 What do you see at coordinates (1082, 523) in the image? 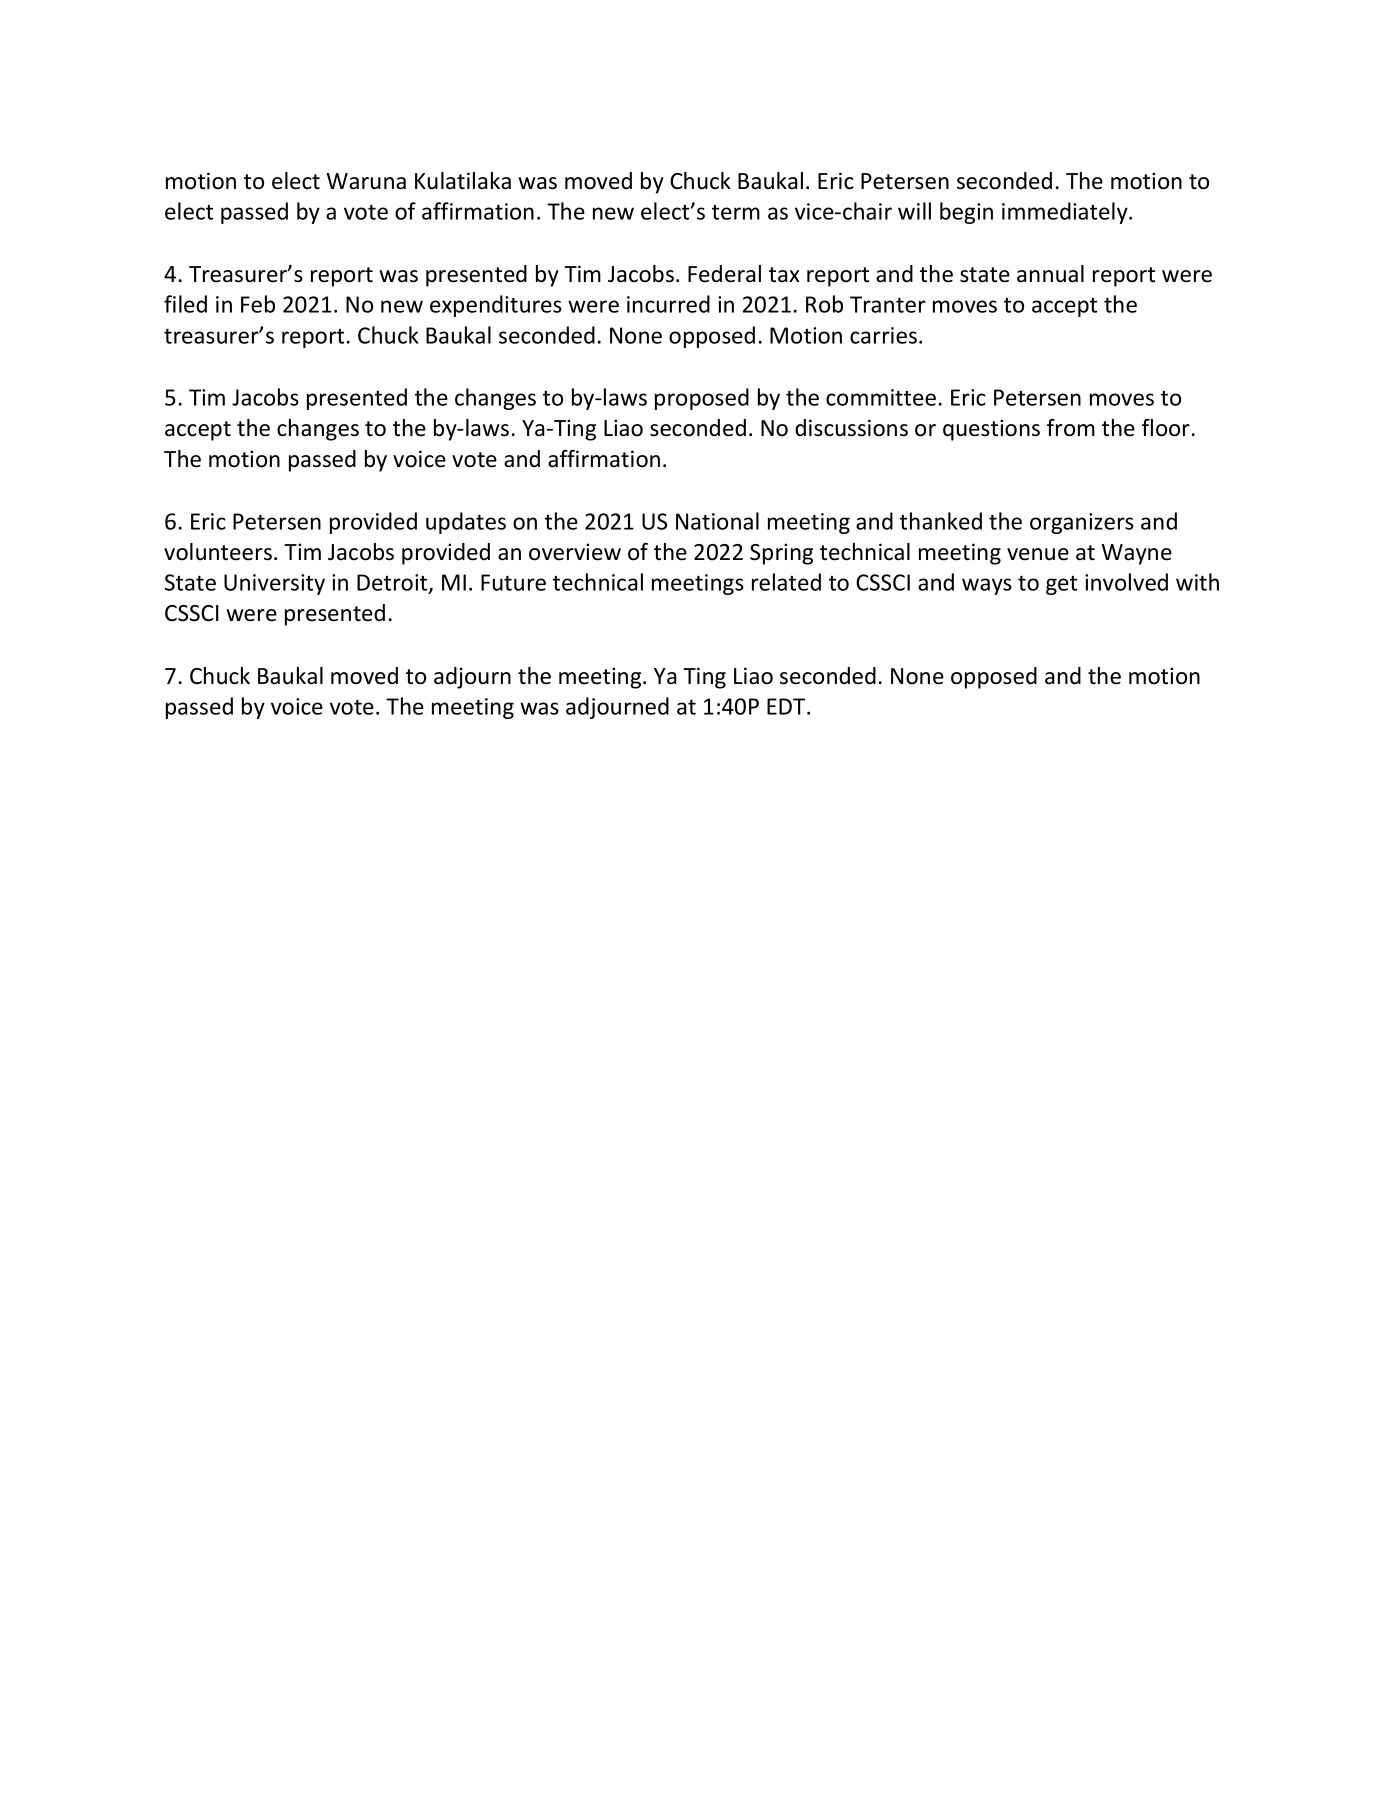
I see `organizers` at bounding box center [1082, 523].
